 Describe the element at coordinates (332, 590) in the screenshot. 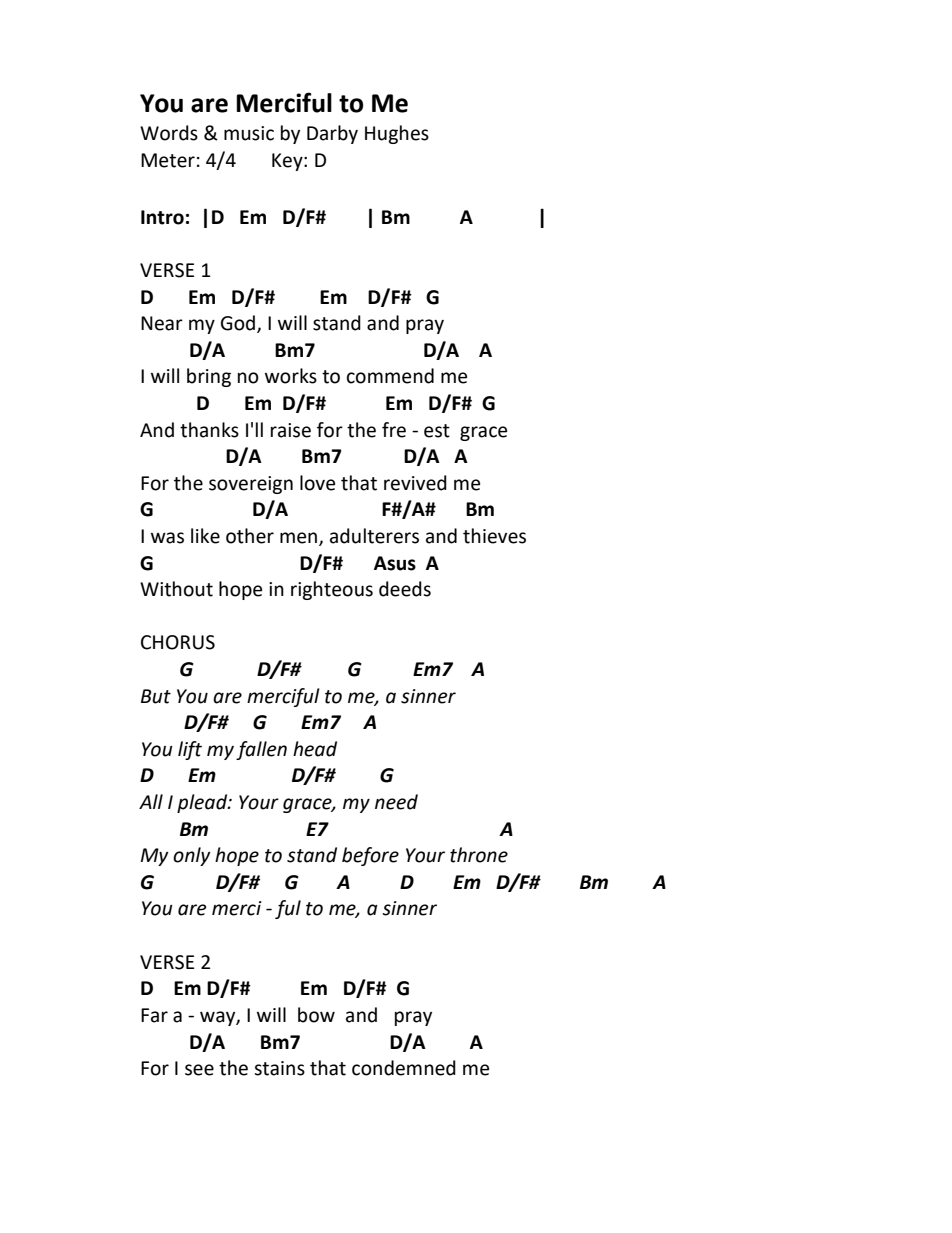

I see `righteous` at that location.
